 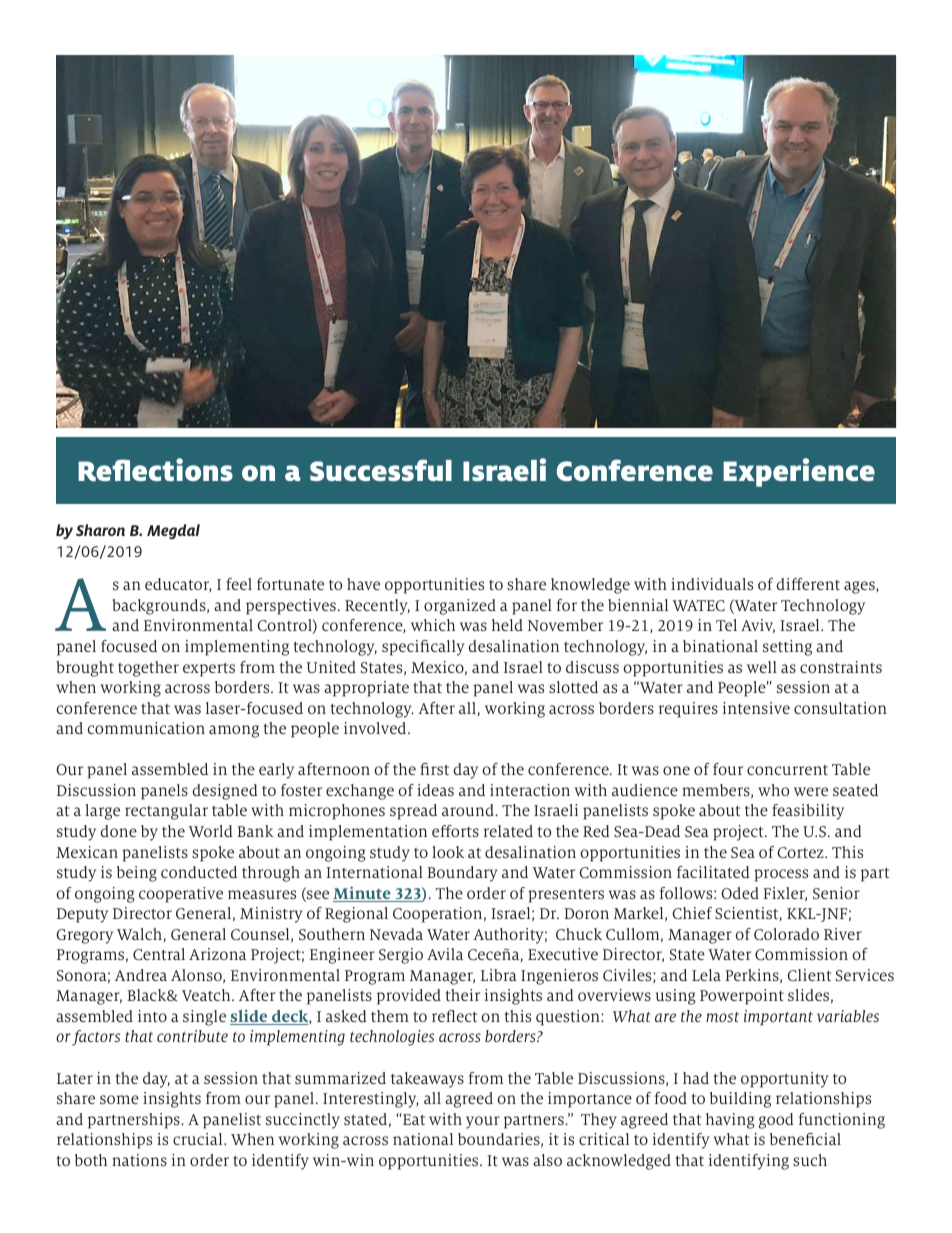 What do you see at coordinates (199, 1139) in the screenshot?
I see `crucial` at bounding box center [199, 1139].
